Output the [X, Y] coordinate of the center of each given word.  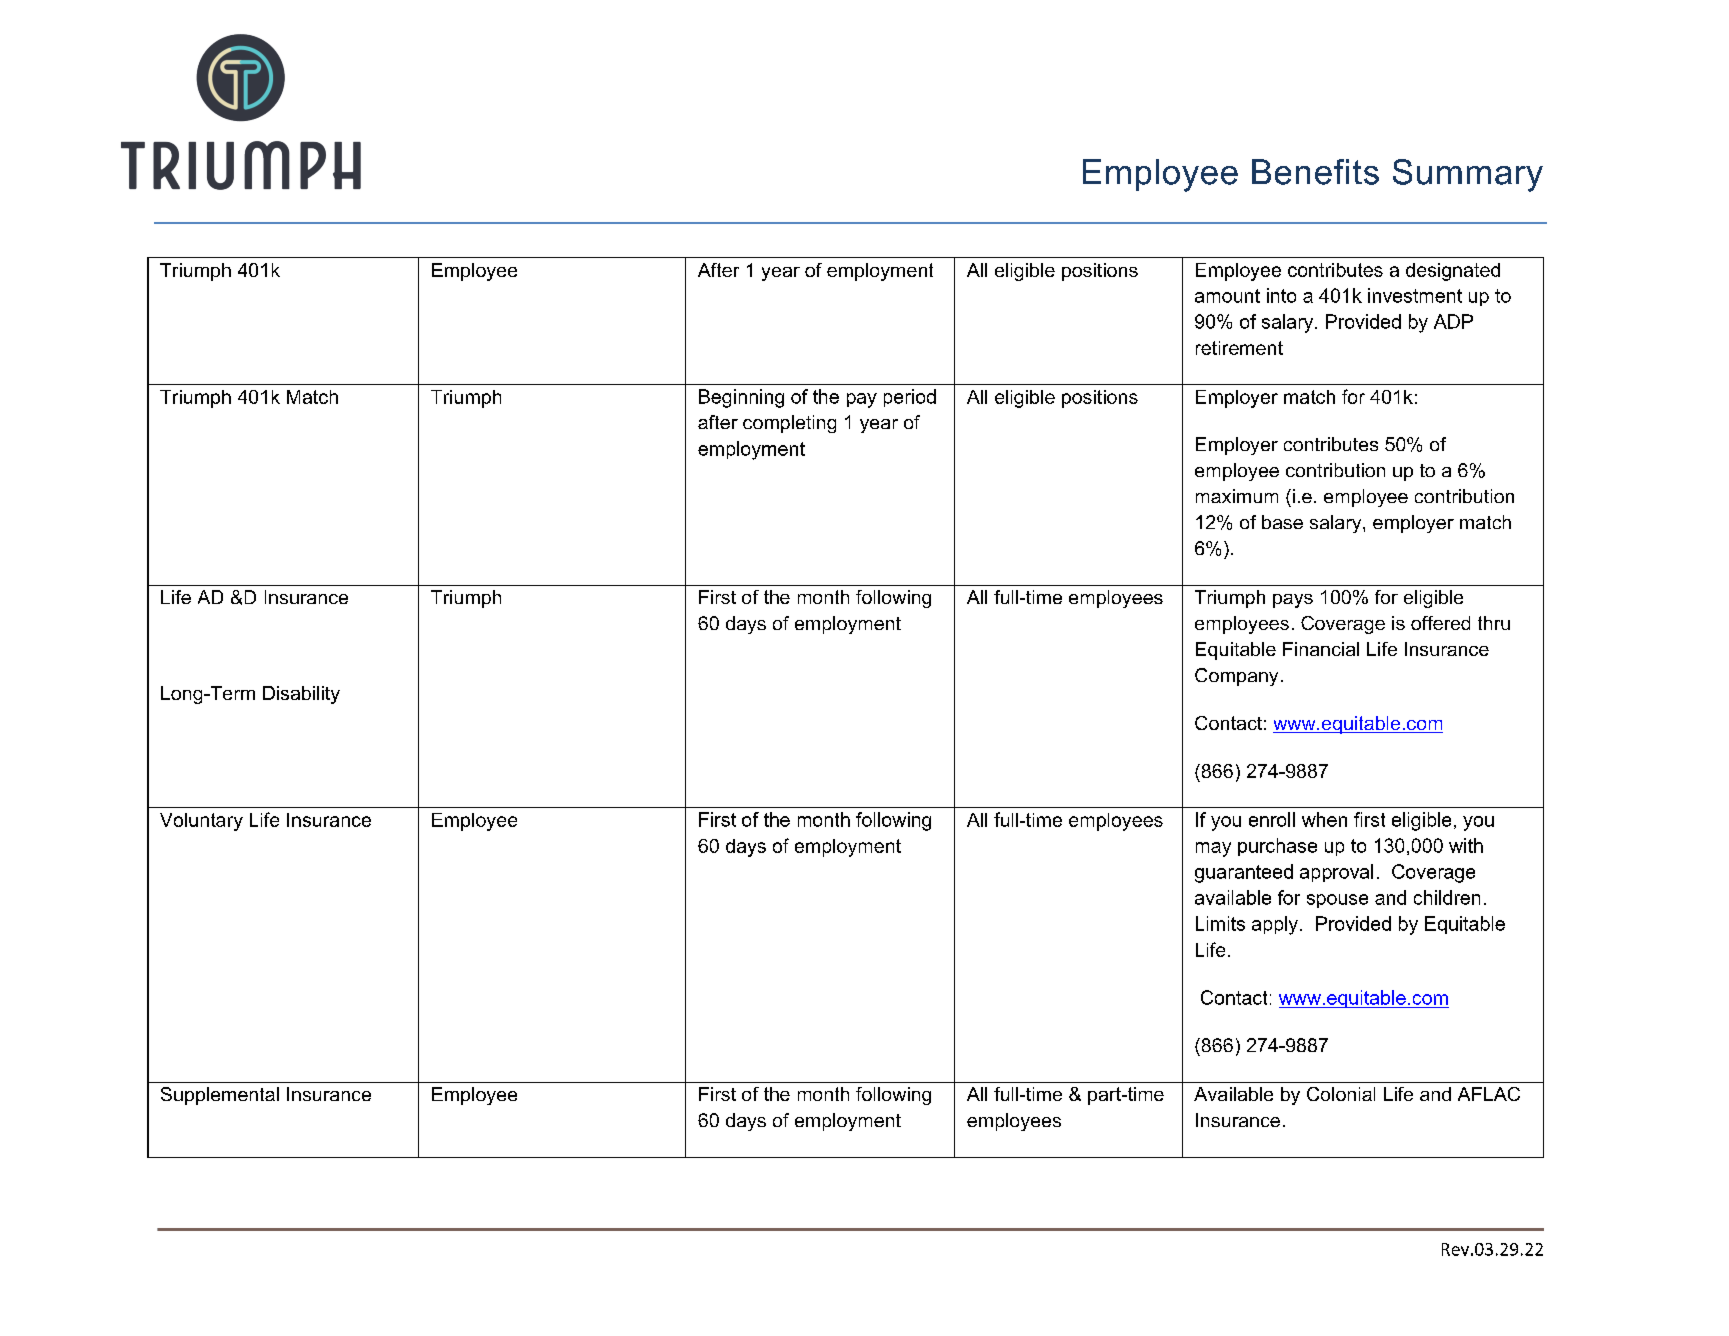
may [1213, 849]
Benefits [1315, 172]
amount [1227, 296]
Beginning [741, 398]
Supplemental [220, 1096]
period [910, 398]
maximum [1237, 496]
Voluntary [201, 822]
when [1324, 819]
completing [789, 424]
